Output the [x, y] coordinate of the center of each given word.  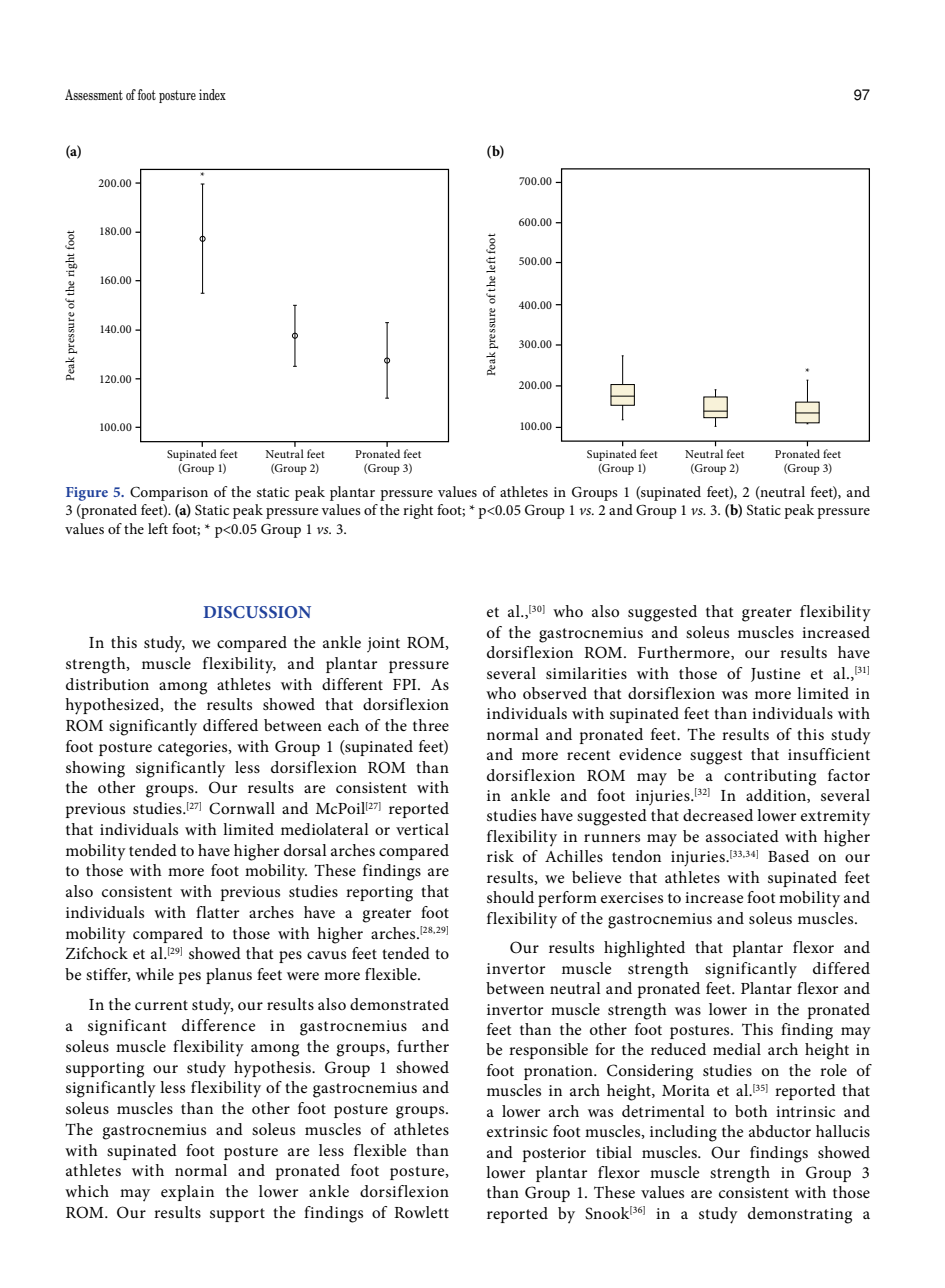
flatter [217, 912]
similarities [586, 673]
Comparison [169, 493]
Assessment [94, 94]
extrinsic [517, 1131]
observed [555, 693]
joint [383, 644]
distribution [107, 684]
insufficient [829, 754]
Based [788, 856]
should [510, 897]
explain [187, 1193]
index [212, 94]
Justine [775, 675]
